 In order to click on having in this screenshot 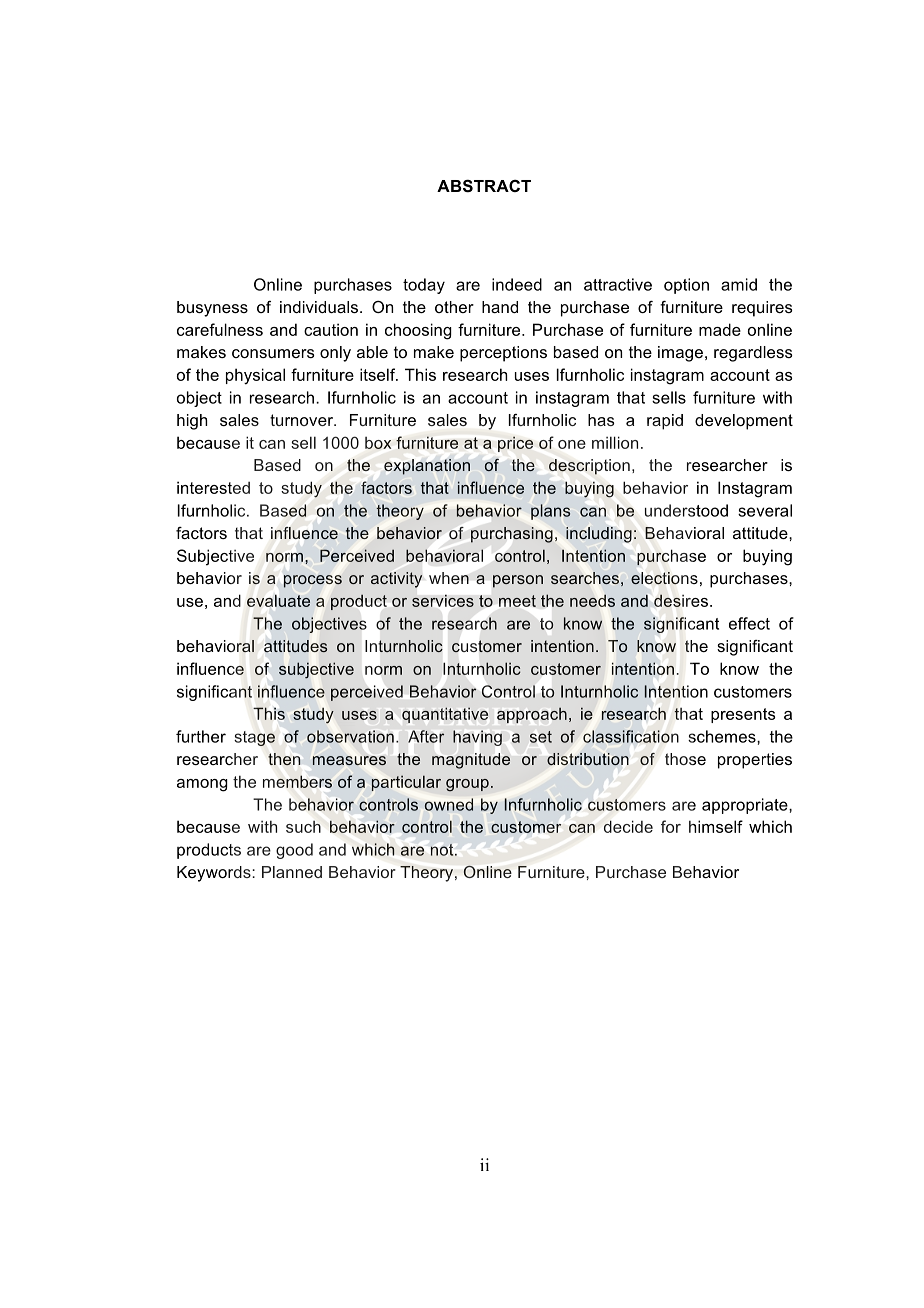, I will do `click(477, 738)`.
